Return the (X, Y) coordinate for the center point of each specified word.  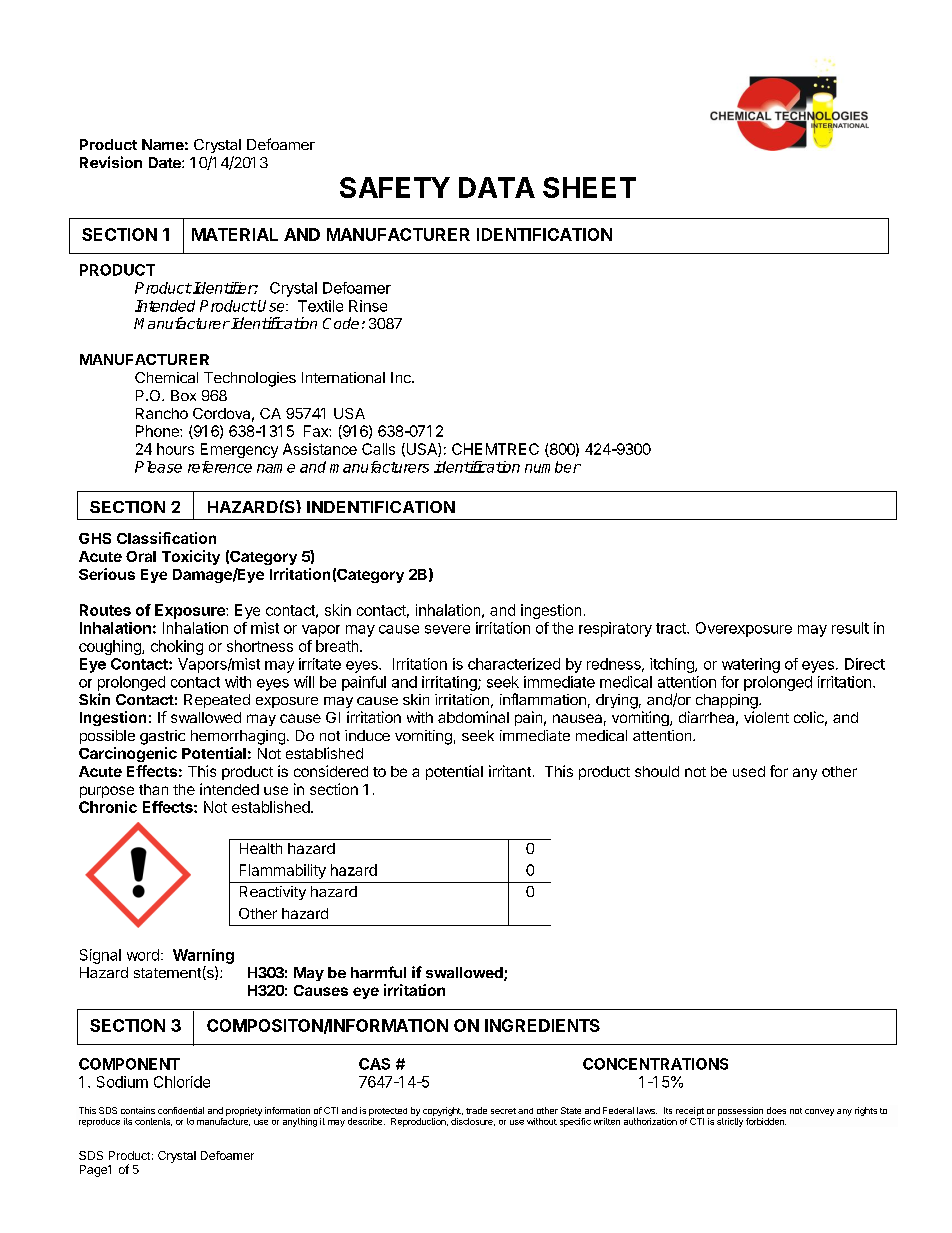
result (850, 628)
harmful (378, 972)
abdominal (473, 717)
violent (766, 717)
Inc (402, 377)
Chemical (166, 377)
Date (166, 162)
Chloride (182, 1082)
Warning (203, 956)
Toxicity (191, 557)
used (749, 771)
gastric (162, 737)
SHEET (589, 187)
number (553, 467)
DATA (497, 187)
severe (447, 629)
